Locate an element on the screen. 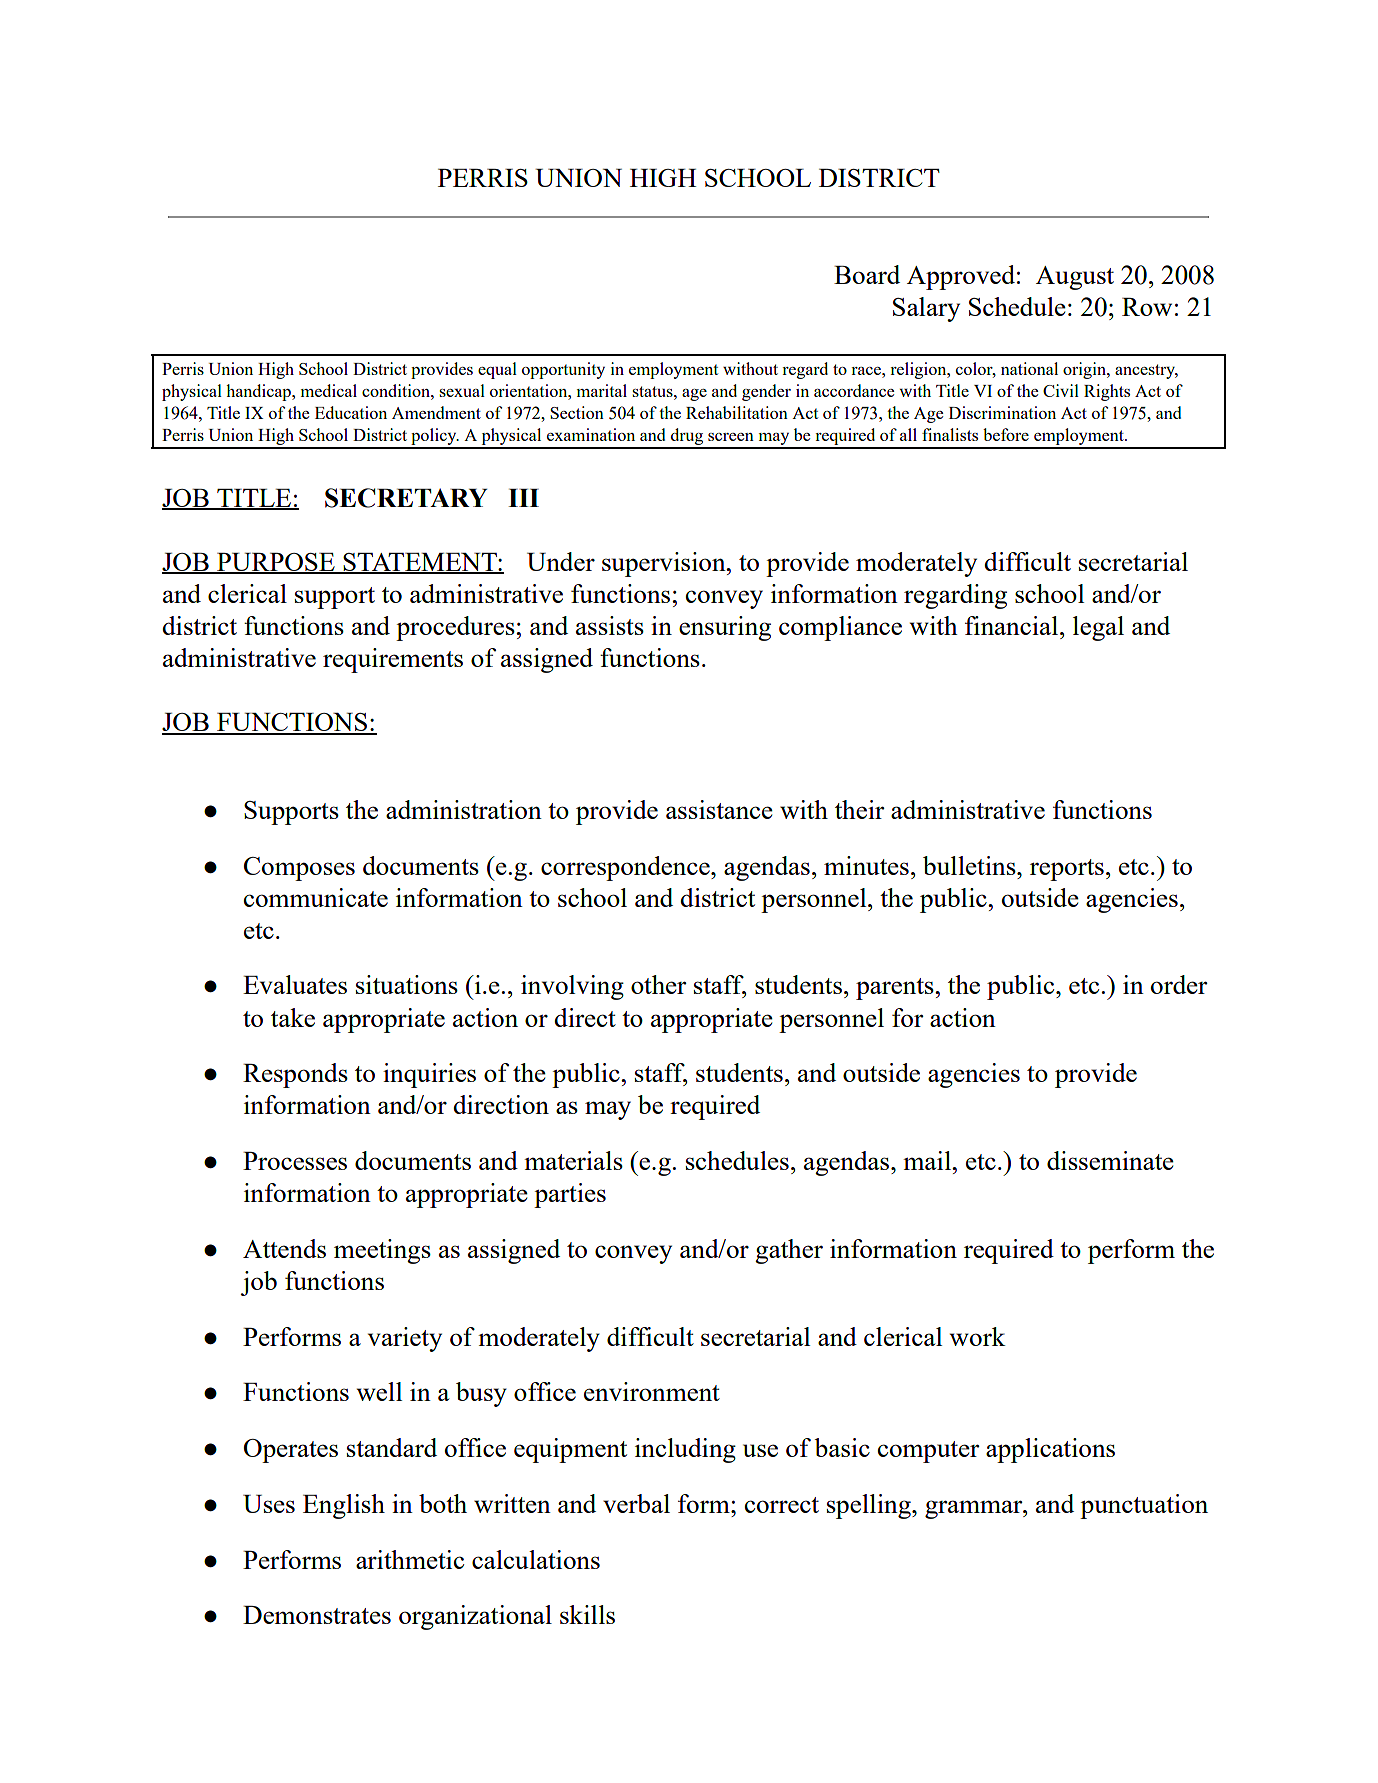 This screenshot has width=1378, height=1783. arithmetic is located at coordinates (410, 1559).
